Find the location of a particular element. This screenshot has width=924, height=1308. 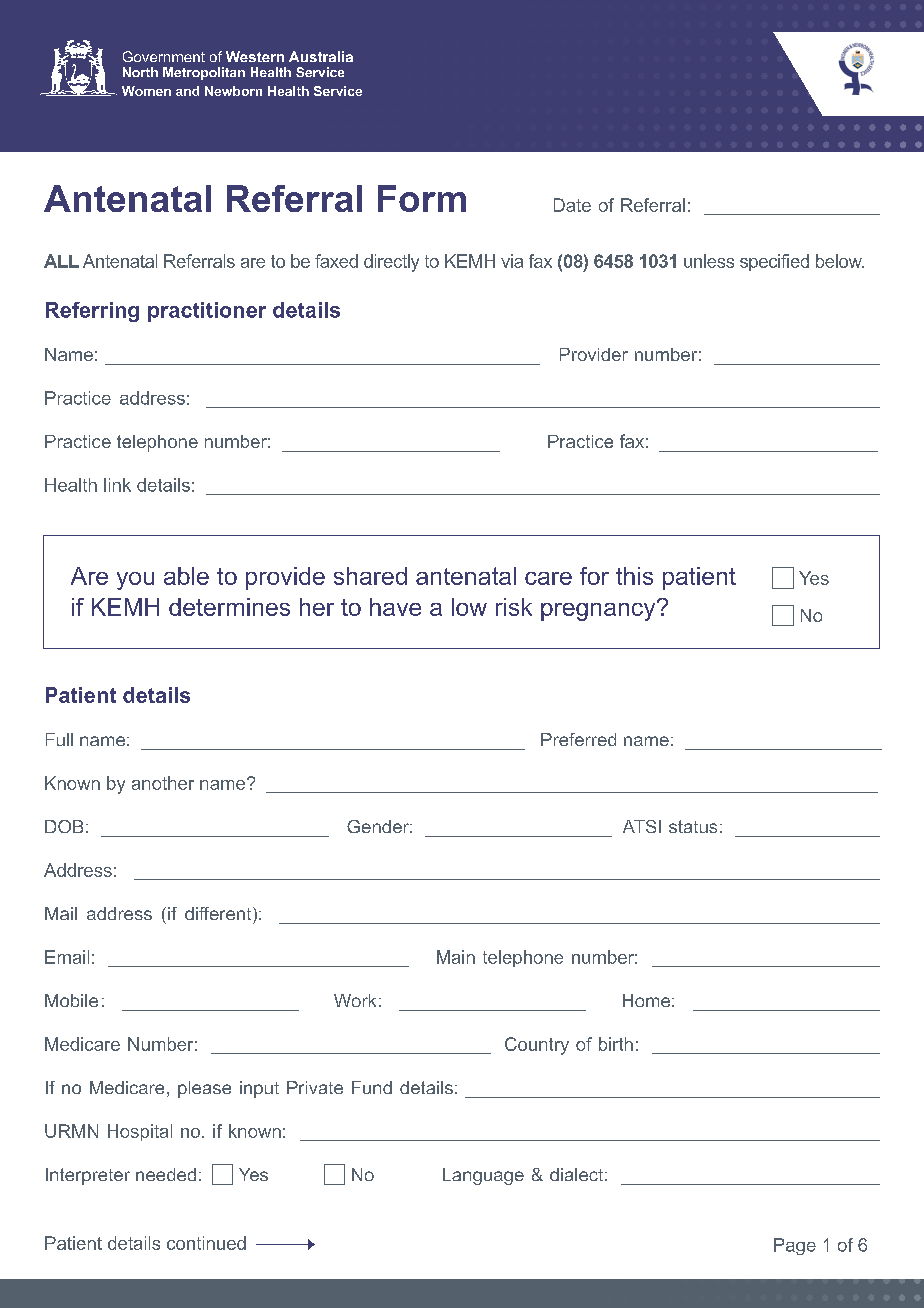

Language is located at coordinates (483, 1176).
